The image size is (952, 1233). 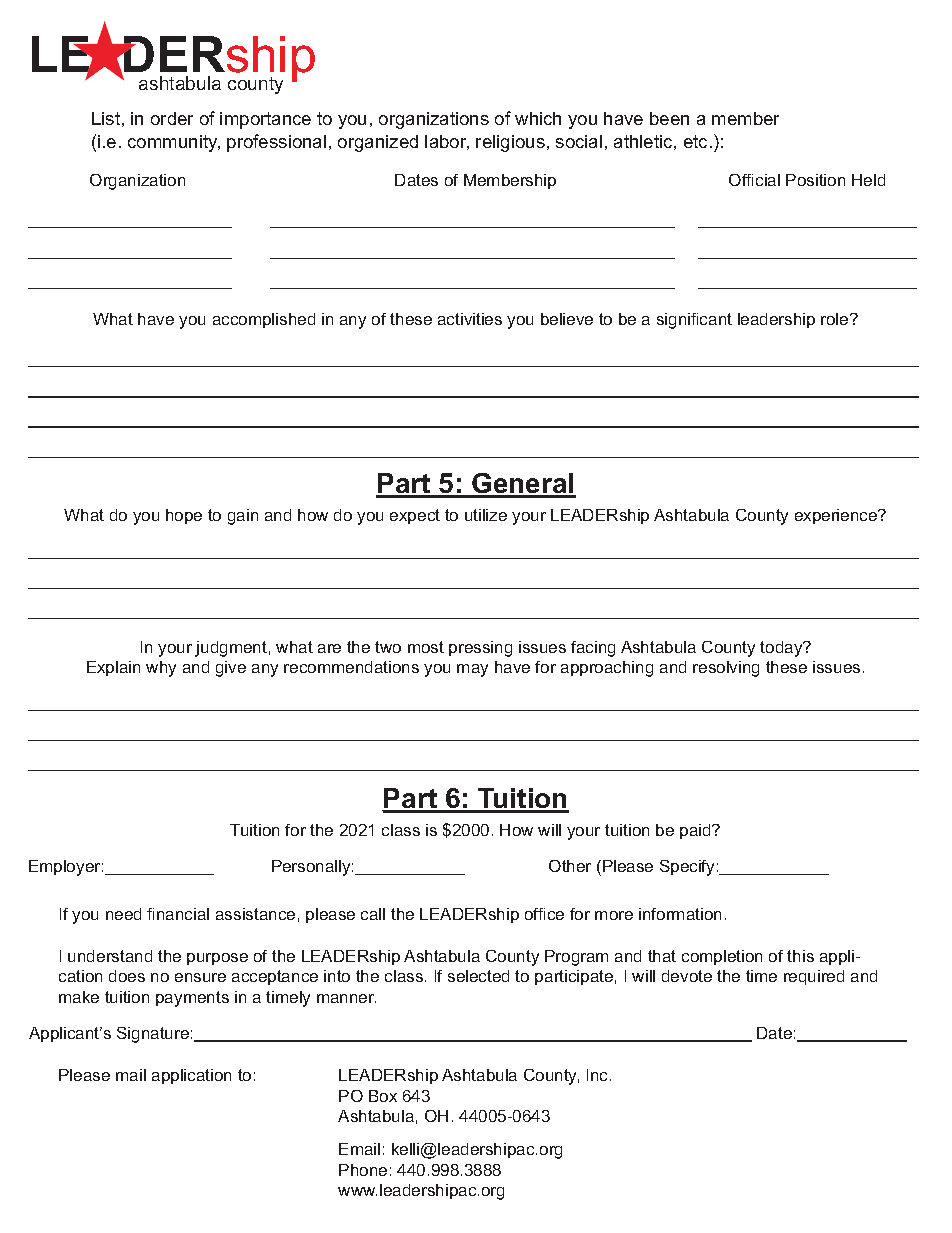 What do you see at coordinates (153, 1035) in the screenshot?
I see `Signature` at bounding box center [153, 1035].
